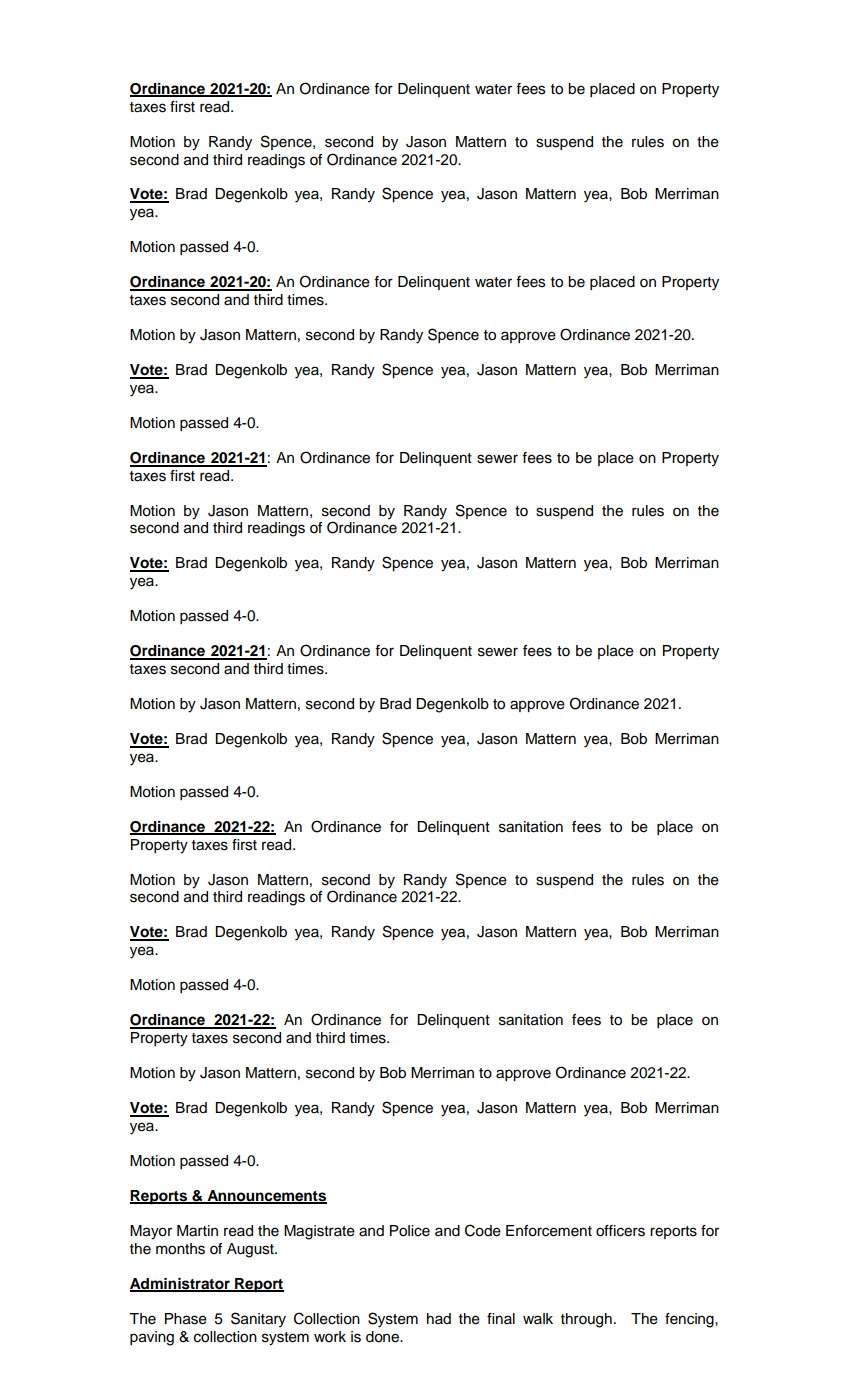 This document has width=849, height=1400. I want to click on done, so click(384, 1337).
